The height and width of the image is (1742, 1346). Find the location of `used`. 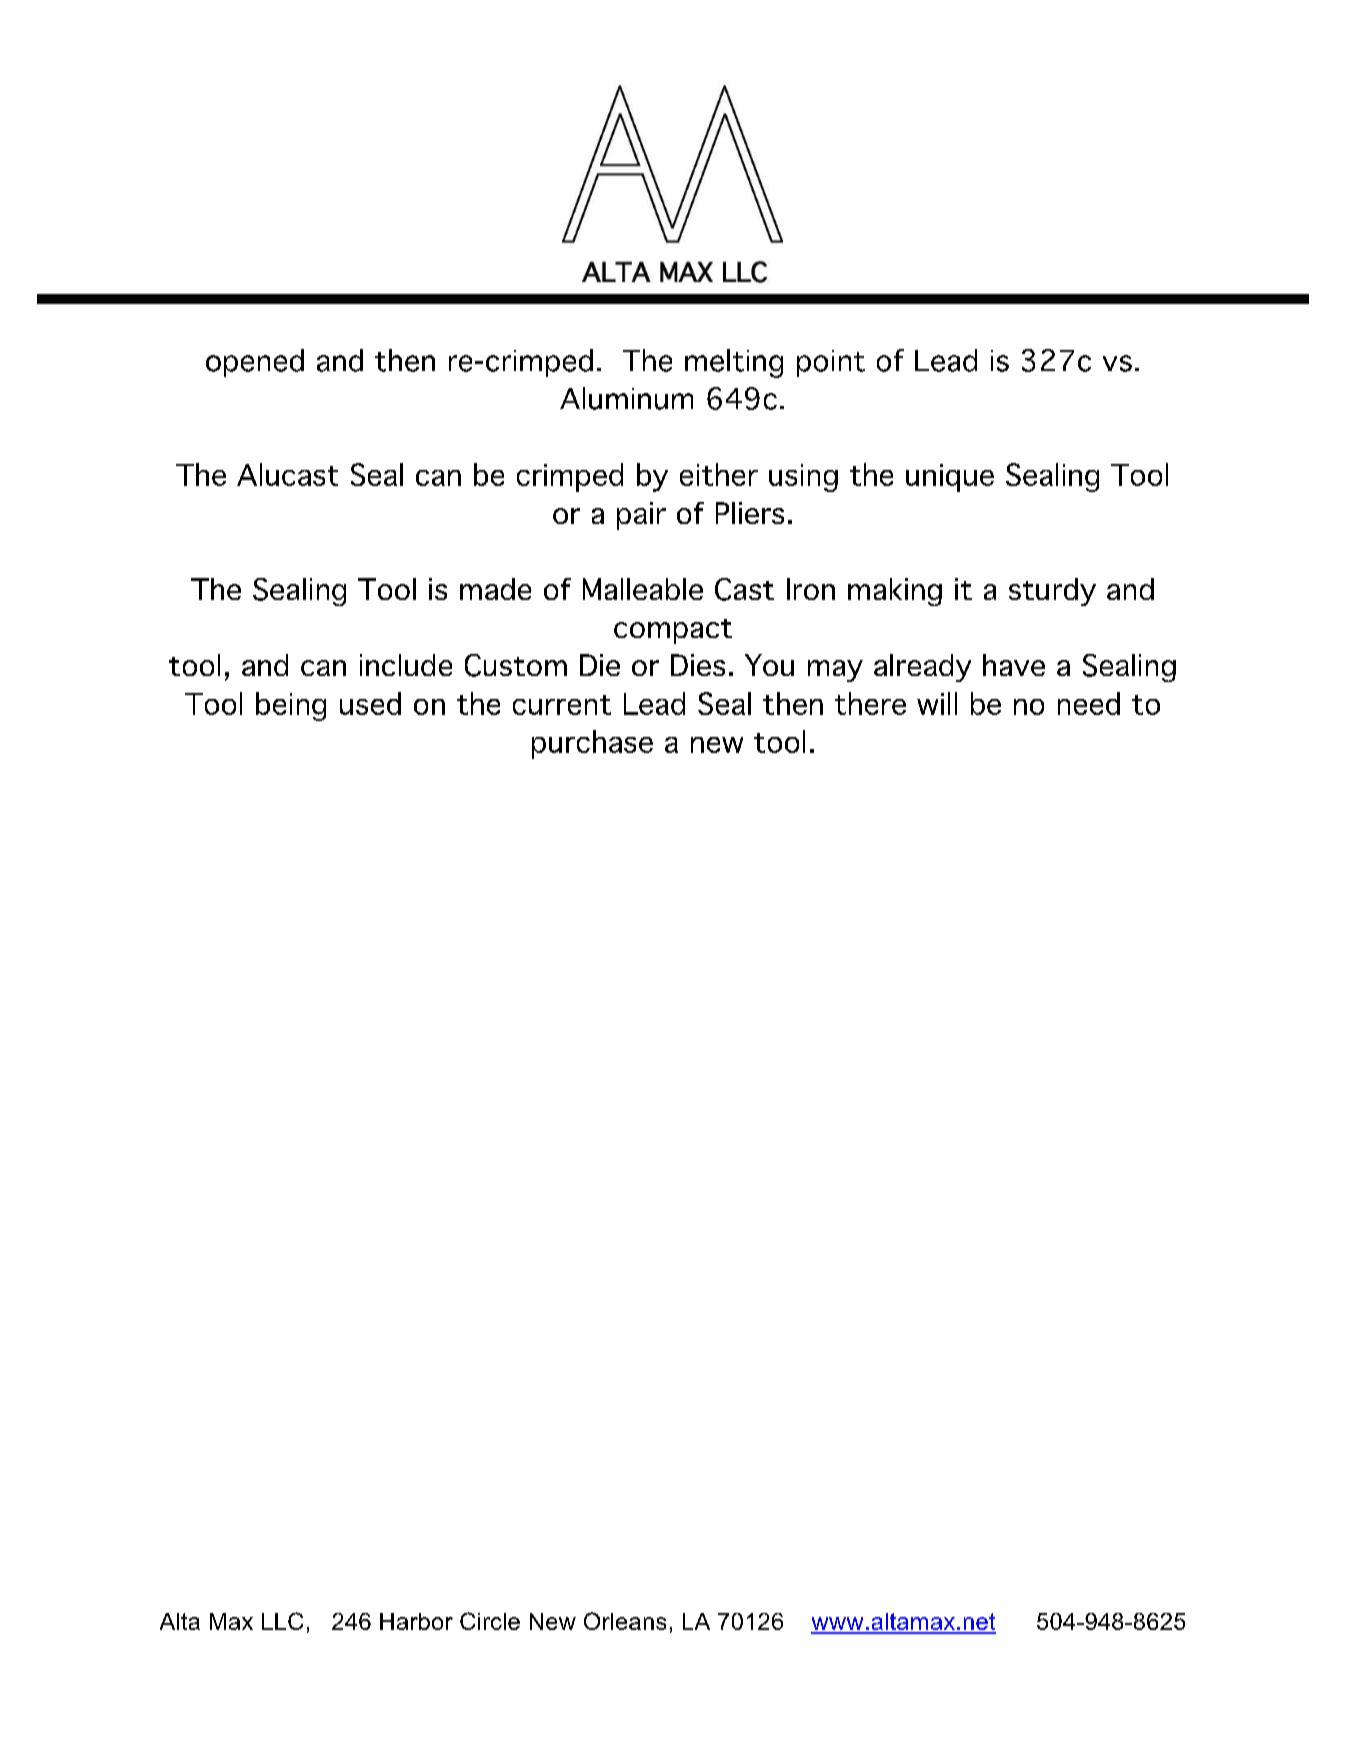

used is located at coordinates (370, 703).
